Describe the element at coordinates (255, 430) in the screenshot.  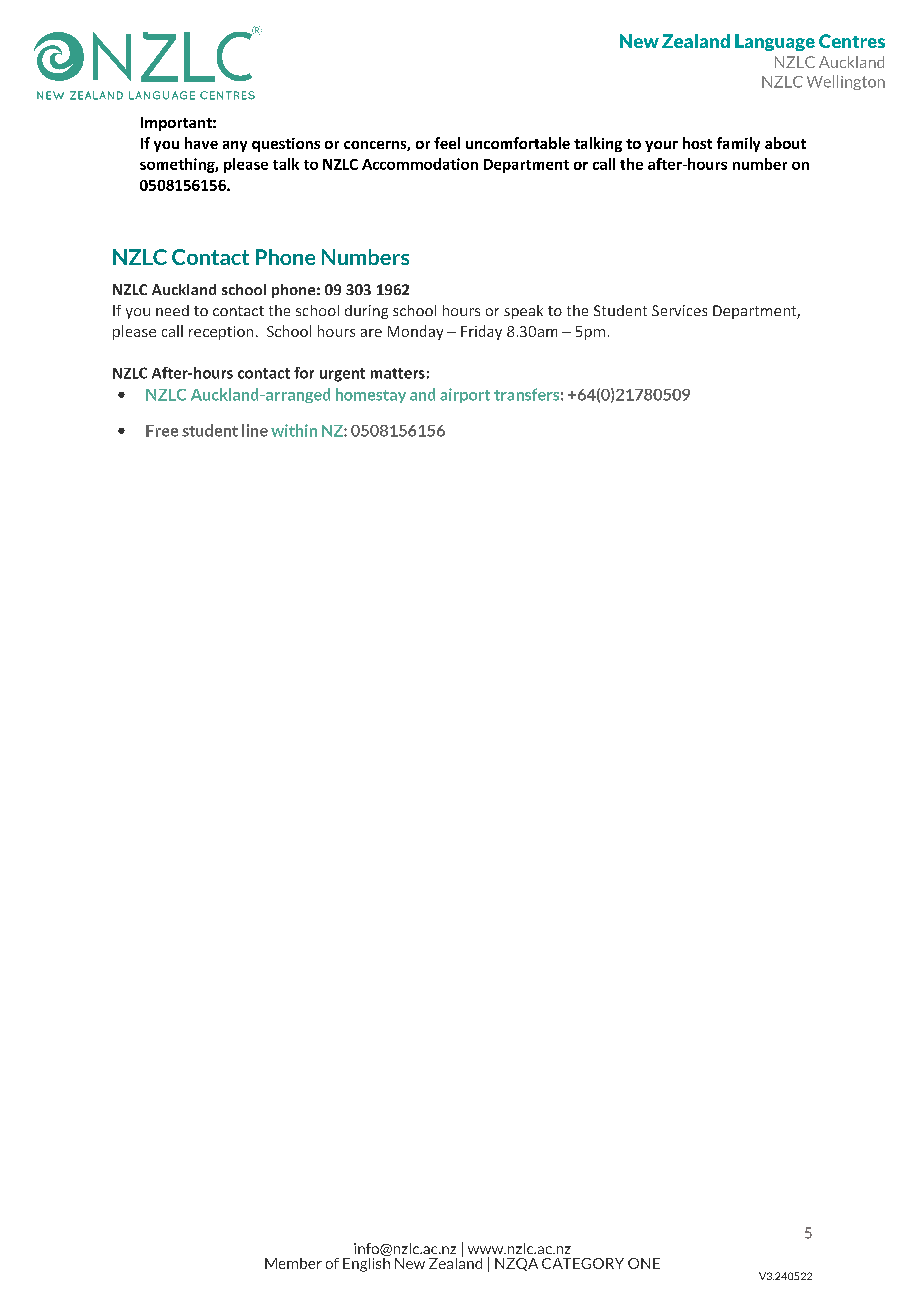
I see `line` at that location.
